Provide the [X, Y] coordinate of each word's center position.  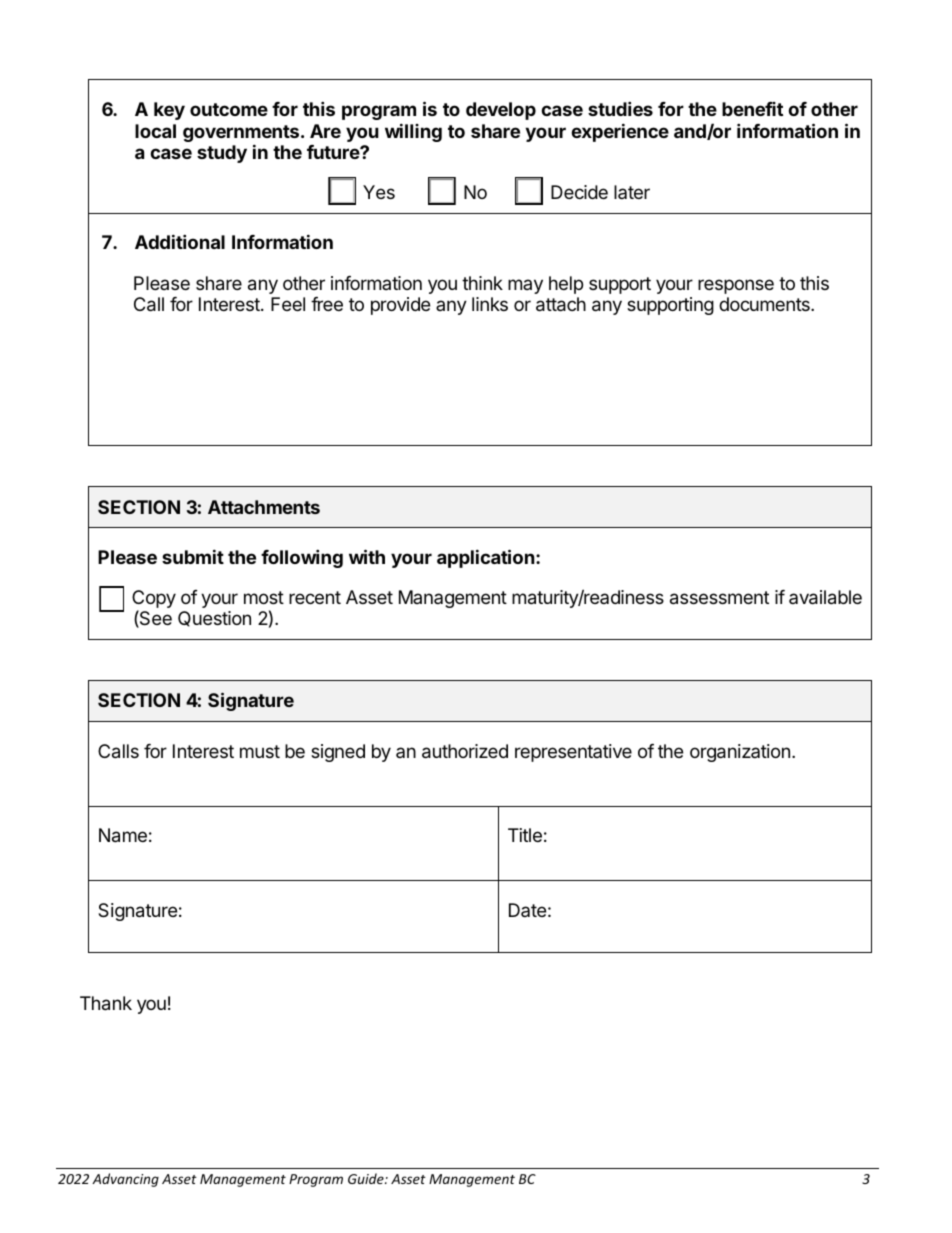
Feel [288, 304]
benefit [752, 109]
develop [501, 111]
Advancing [125, 1180]
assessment [719, 598]
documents [765, 304]
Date [527, 910]
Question [214, 619]
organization [740, 753]
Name [123, 835]
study [222, 154]
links [490, 304]
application [486, 558]
